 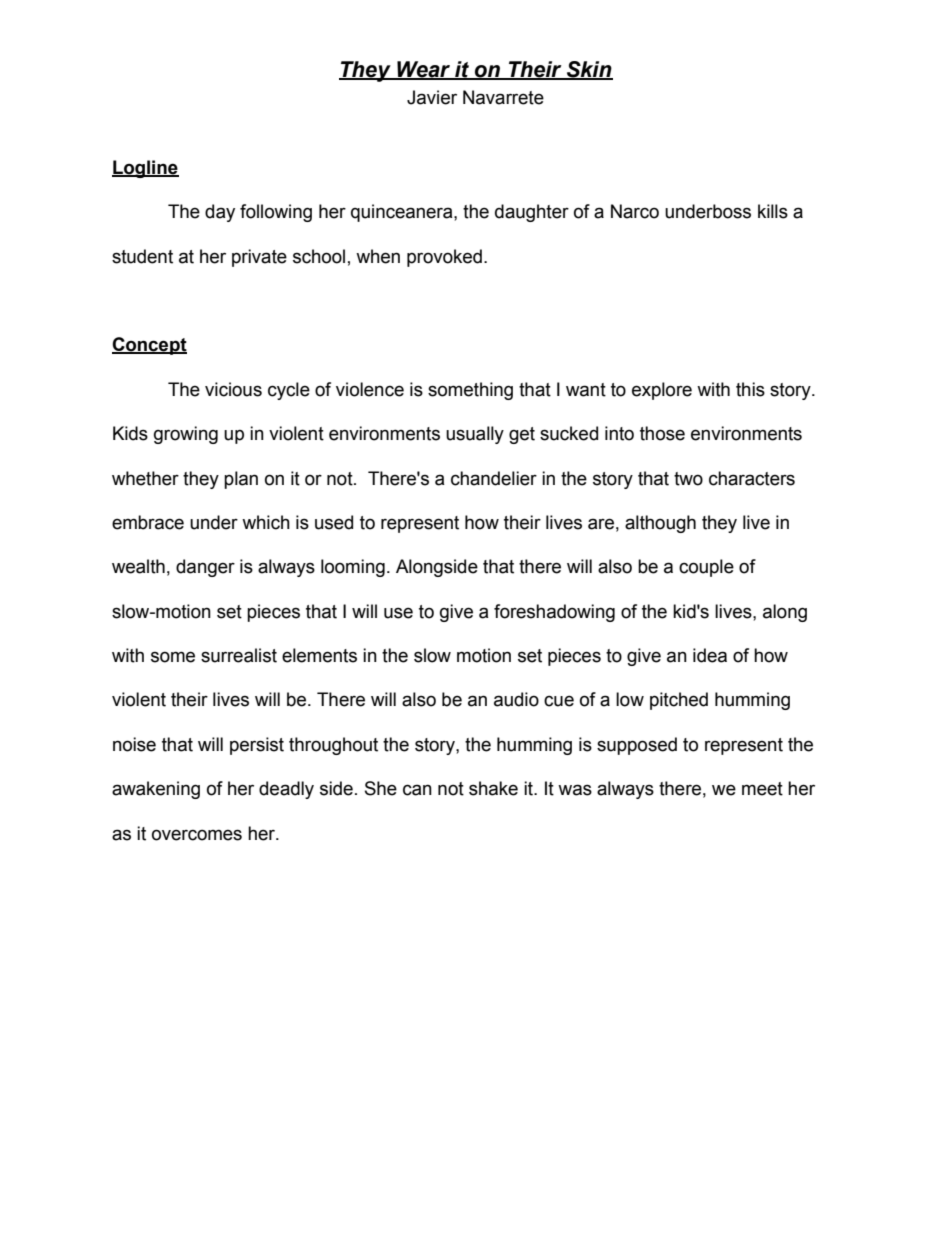 What do you see at coordinates (197, 835) in the document?
I see `overcomes` at bounding box center [197, 835].
